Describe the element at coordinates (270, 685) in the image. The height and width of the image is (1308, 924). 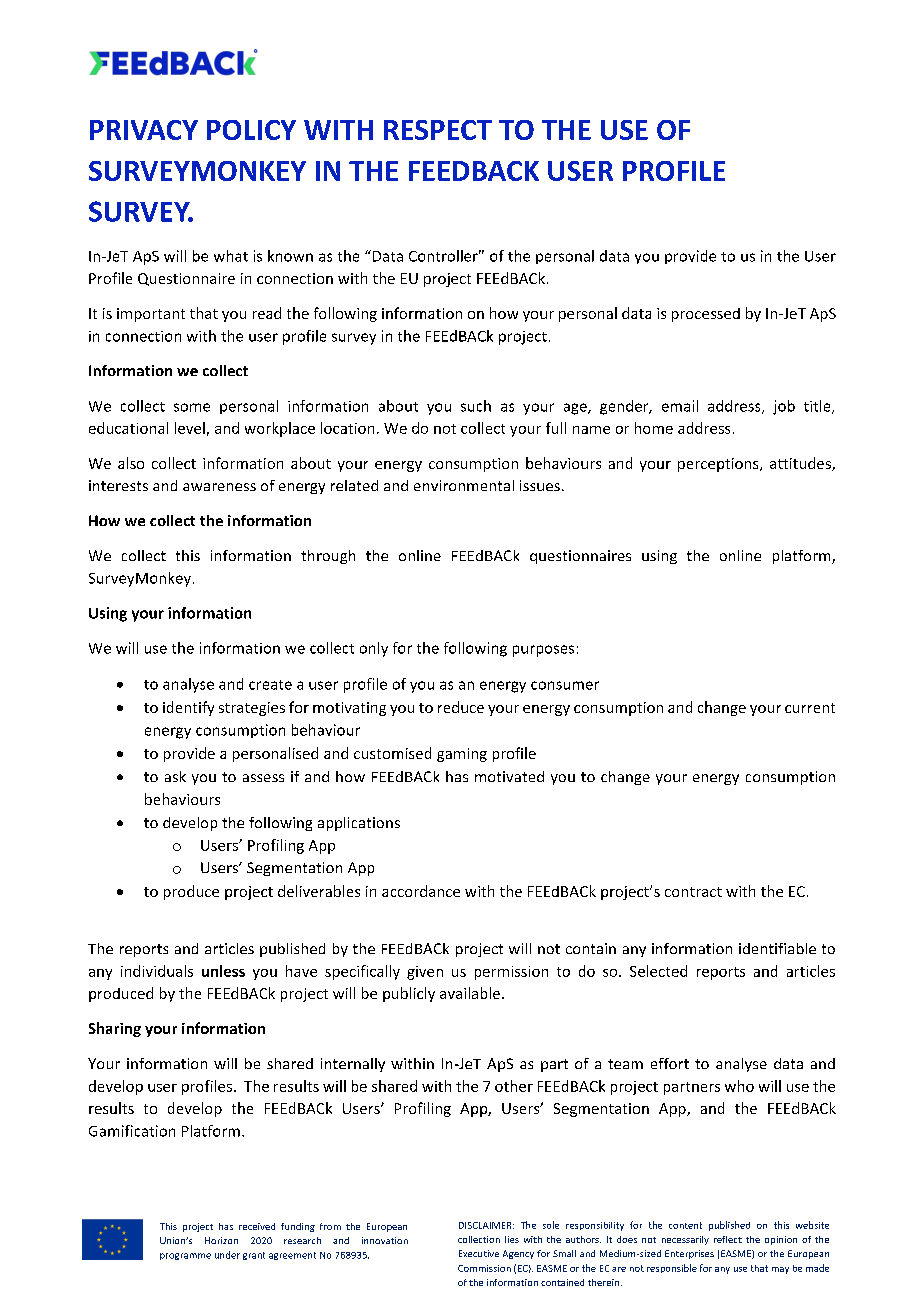
I see `create` at that location.
